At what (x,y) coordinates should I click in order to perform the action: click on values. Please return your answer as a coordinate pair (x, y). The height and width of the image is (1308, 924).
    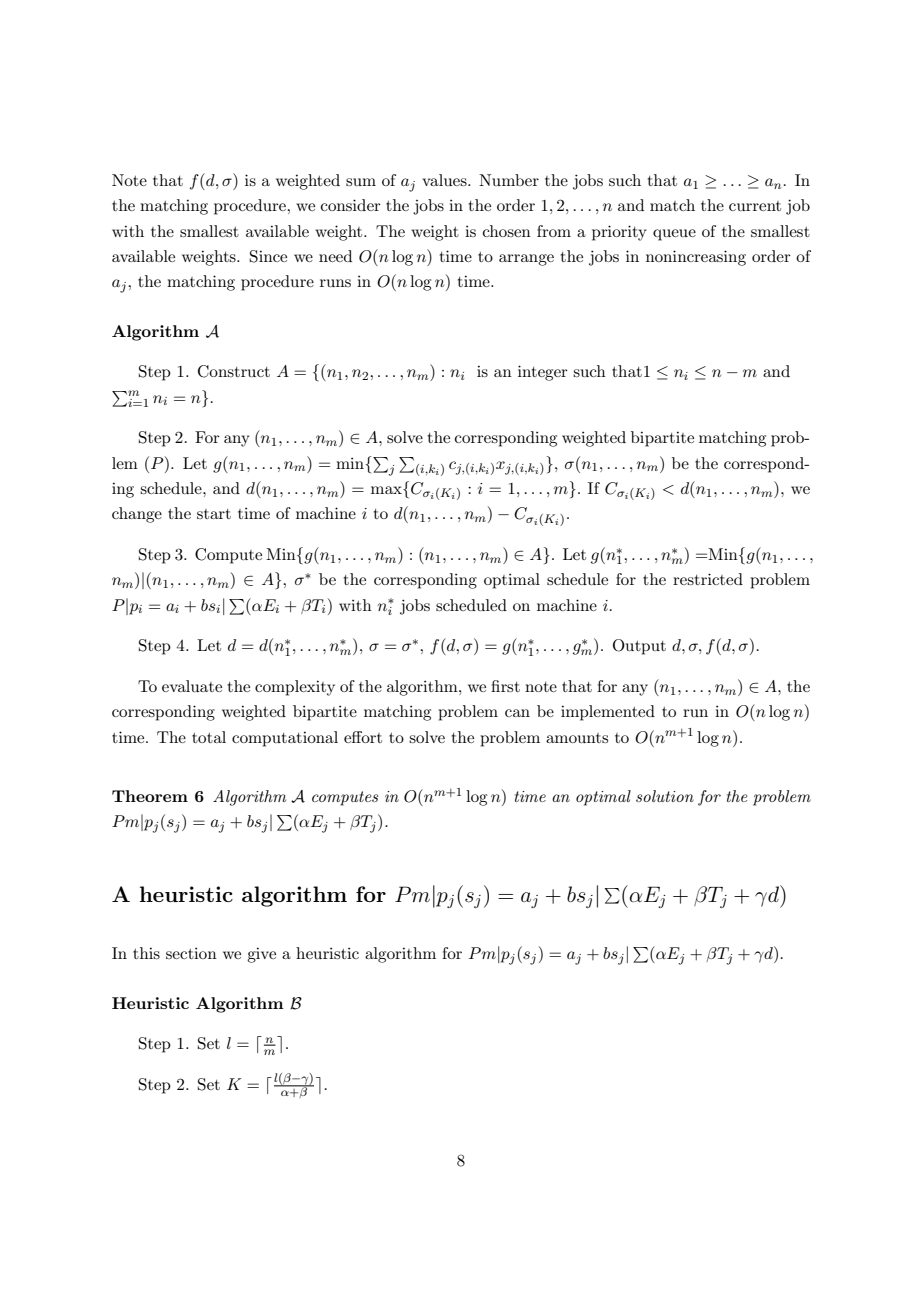
    Looking at the image, I should click on (445, 180).
